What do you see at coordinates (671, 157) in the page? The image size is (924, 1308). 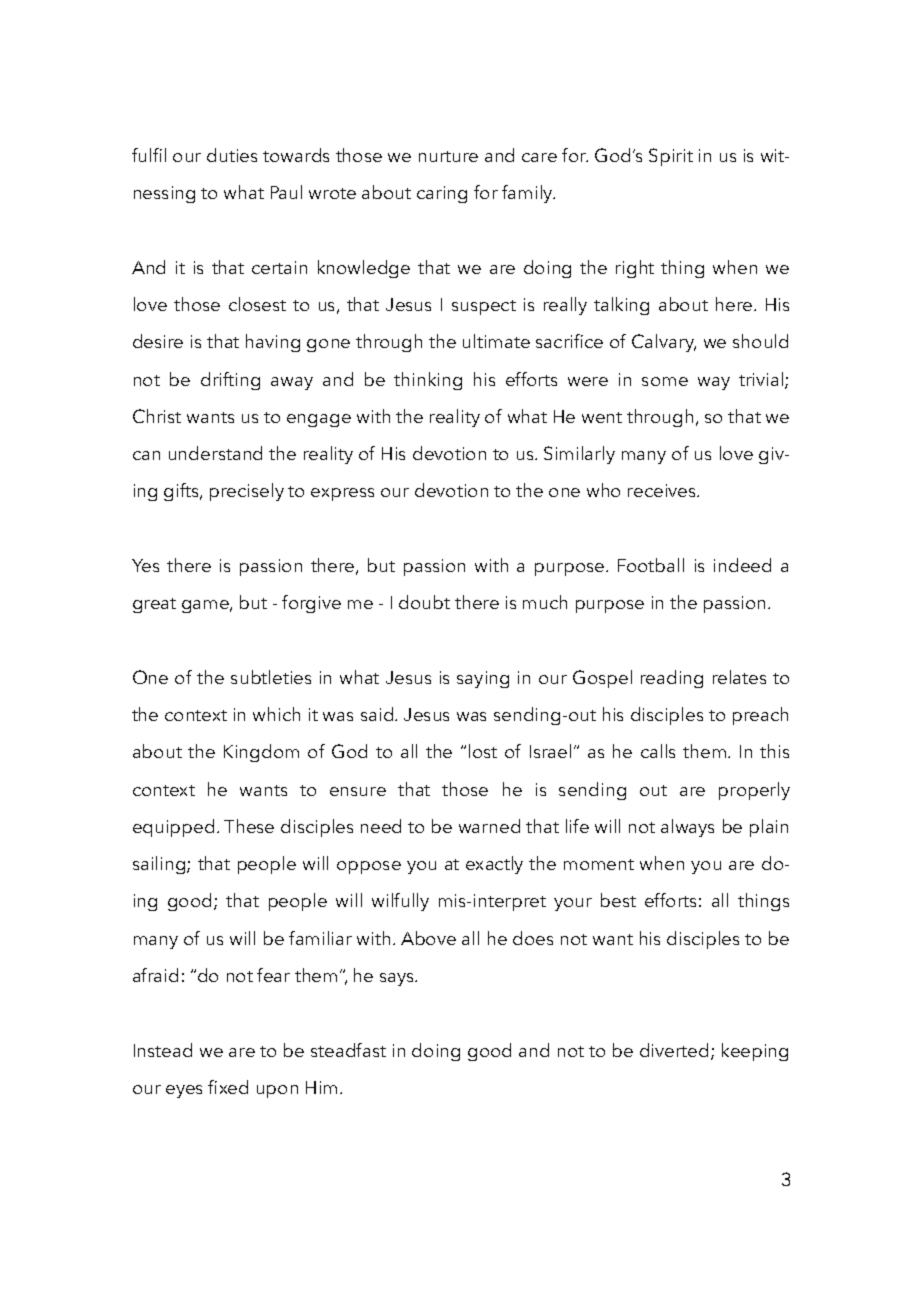 I see `Spirit` at bounding box center [671, 157].
